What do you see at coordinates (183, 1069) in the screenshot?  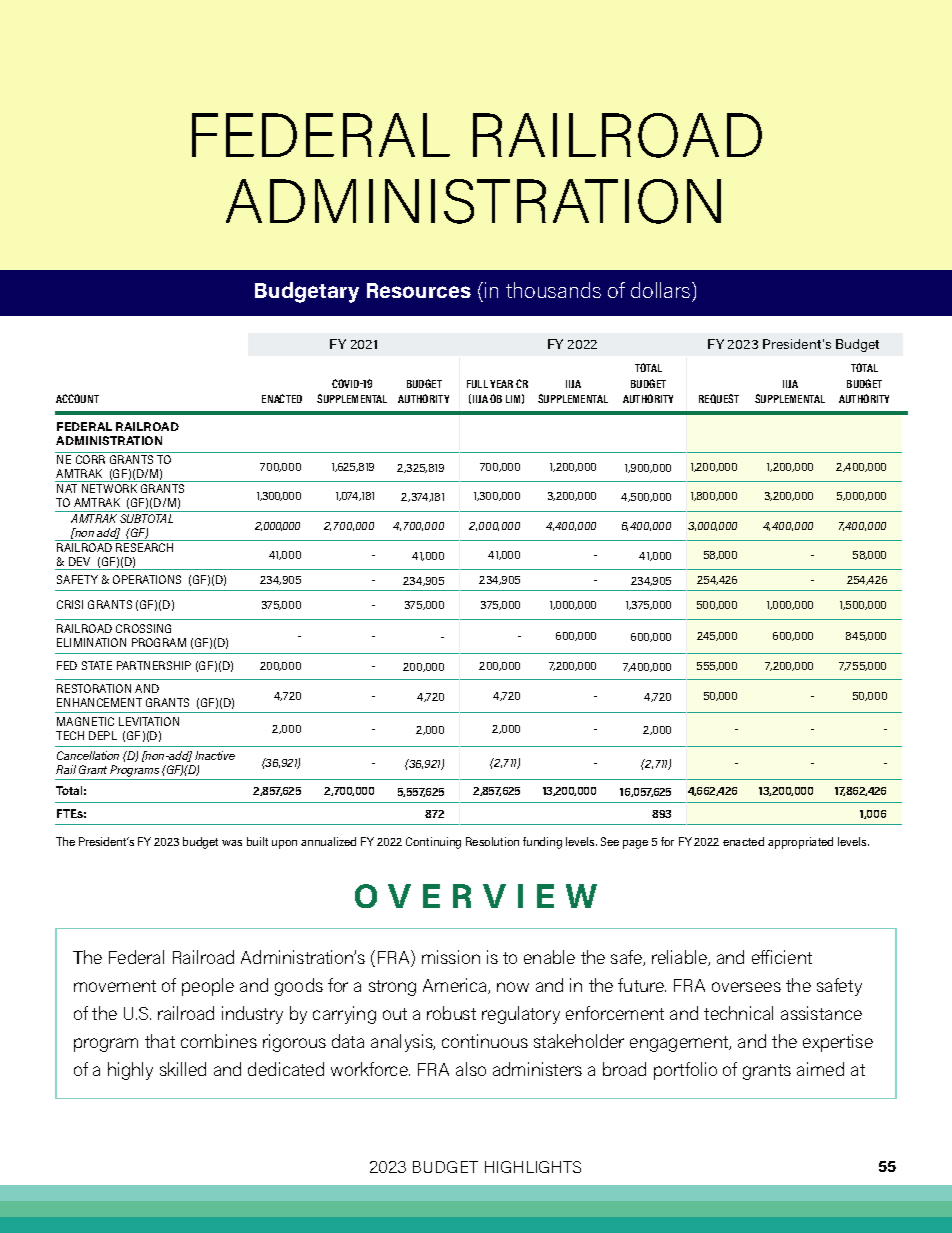 I see `skilled` at bounding box center [183, 1069].
